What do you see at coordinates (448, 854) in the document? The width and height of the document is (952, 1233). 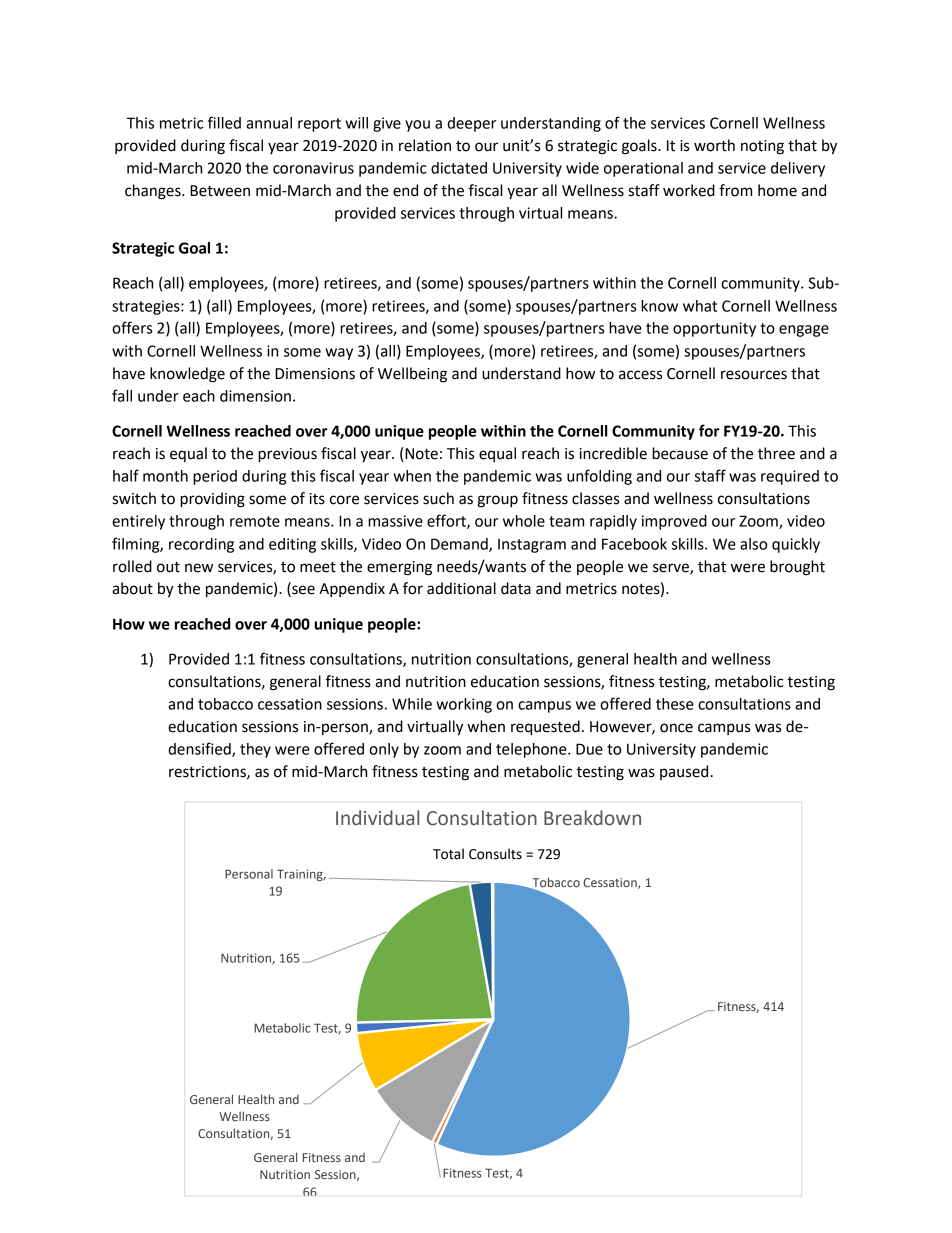 I see `Total` at bounding box center [448, 854].
